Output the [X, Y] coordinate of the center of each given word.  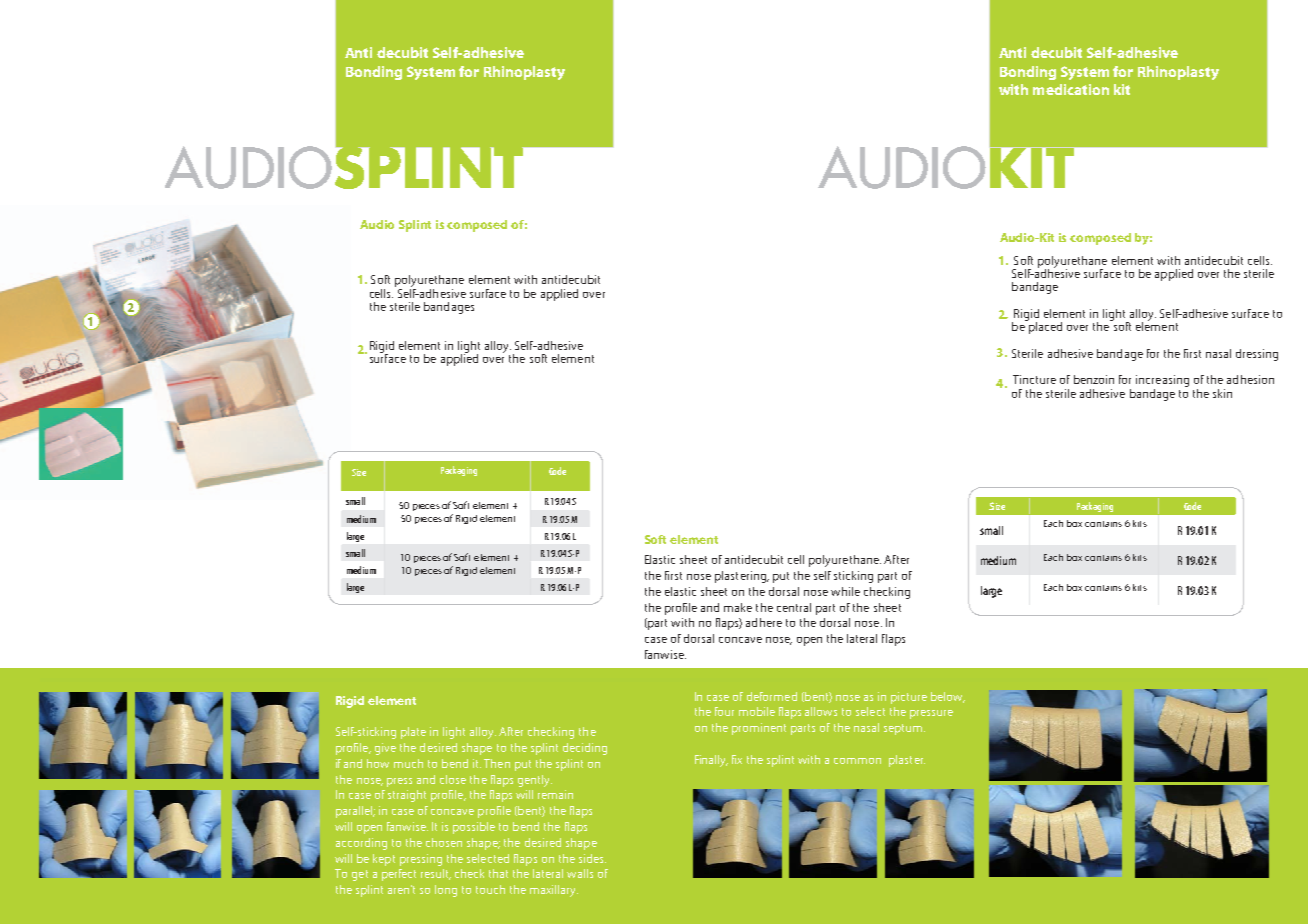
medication [1071, 89]
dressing [1257, 355]
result [436, 874]
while [845, 591]
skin [1222, 393]
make [738, 607]
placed [1044, 326]
